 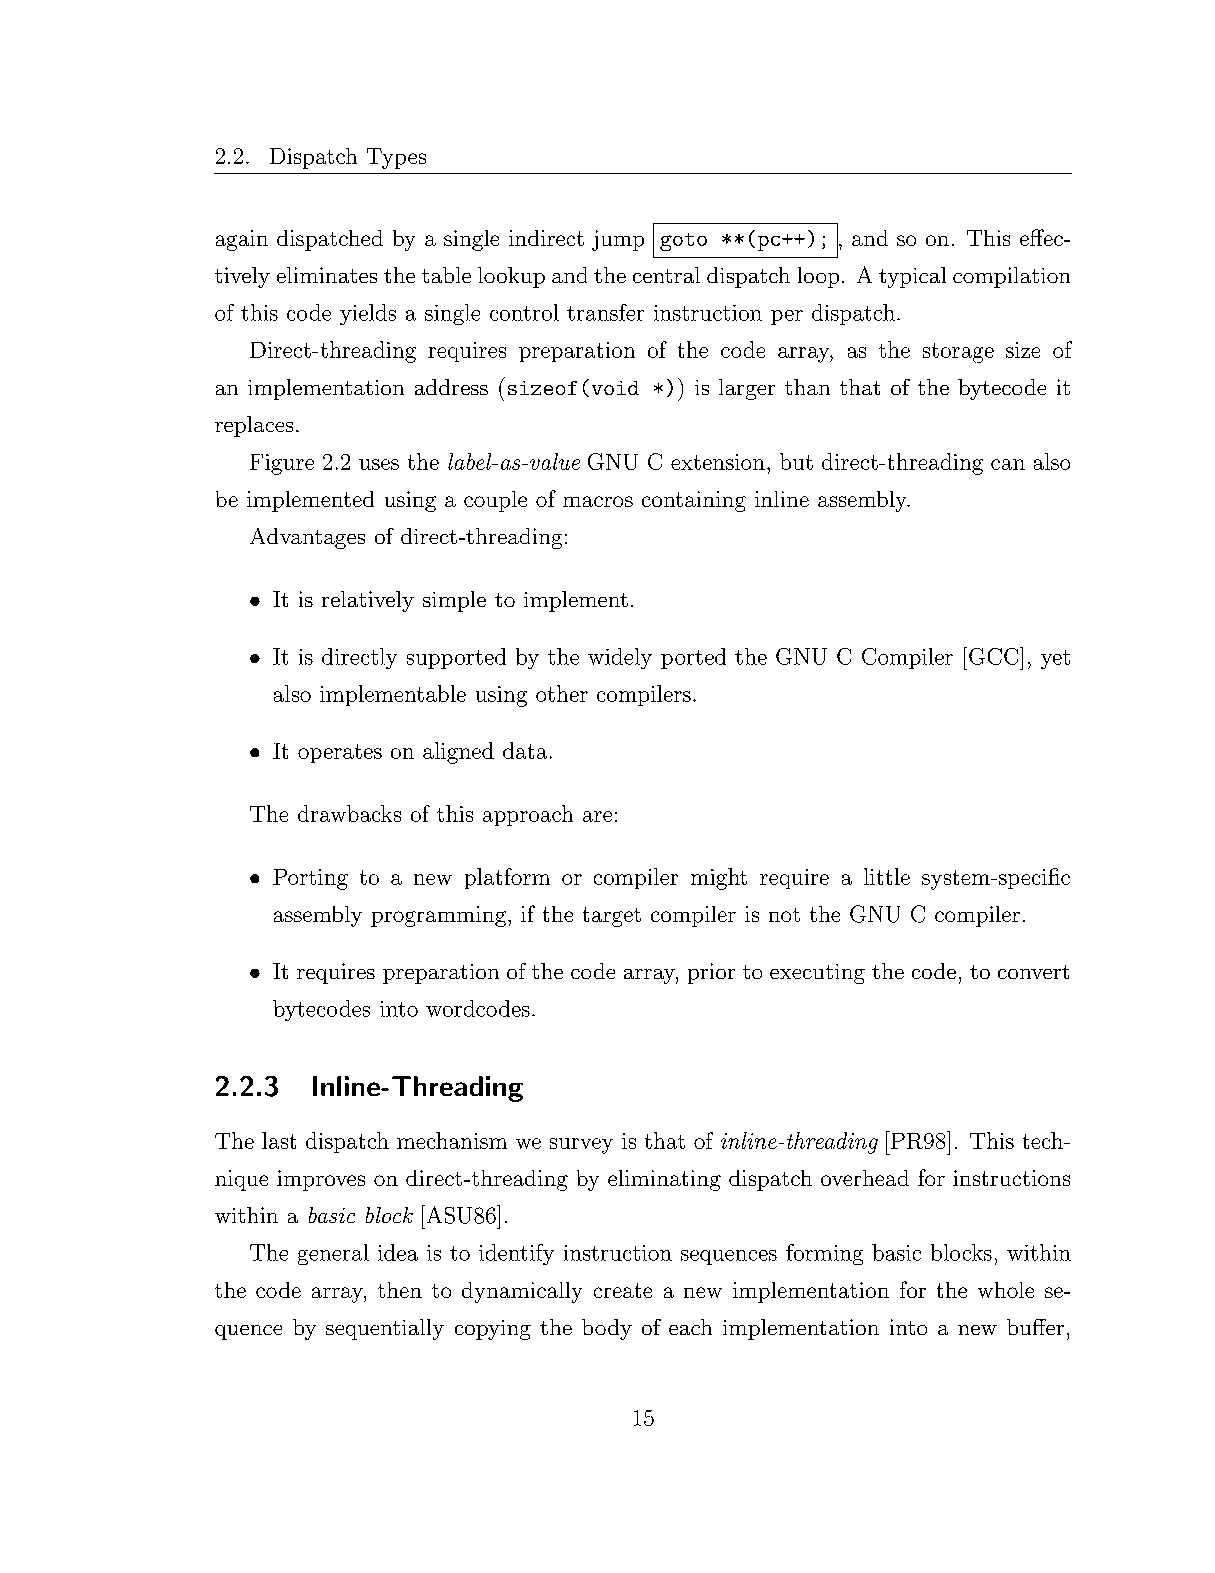 I want to click on convert, so click(x=1033, y=972).
